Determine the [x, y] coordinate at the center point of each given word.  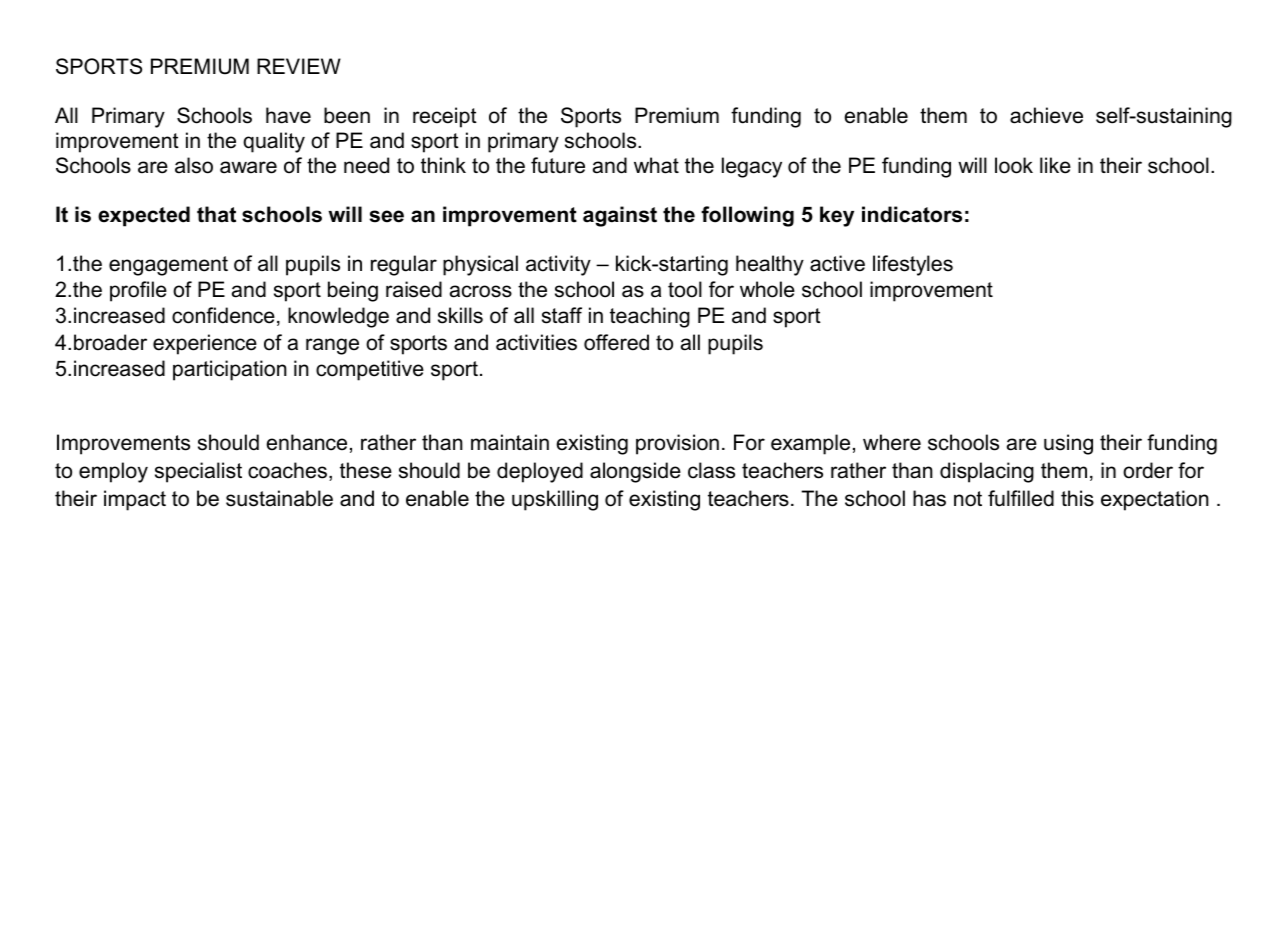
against [620, 216]
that [216, 214]
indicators [912, 214]
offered [616, 342]
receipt [445, 117]
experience [205, 344]
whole [767, 289]
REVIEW [299, 66]
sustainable [279, 498]
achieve [1046, 115]
